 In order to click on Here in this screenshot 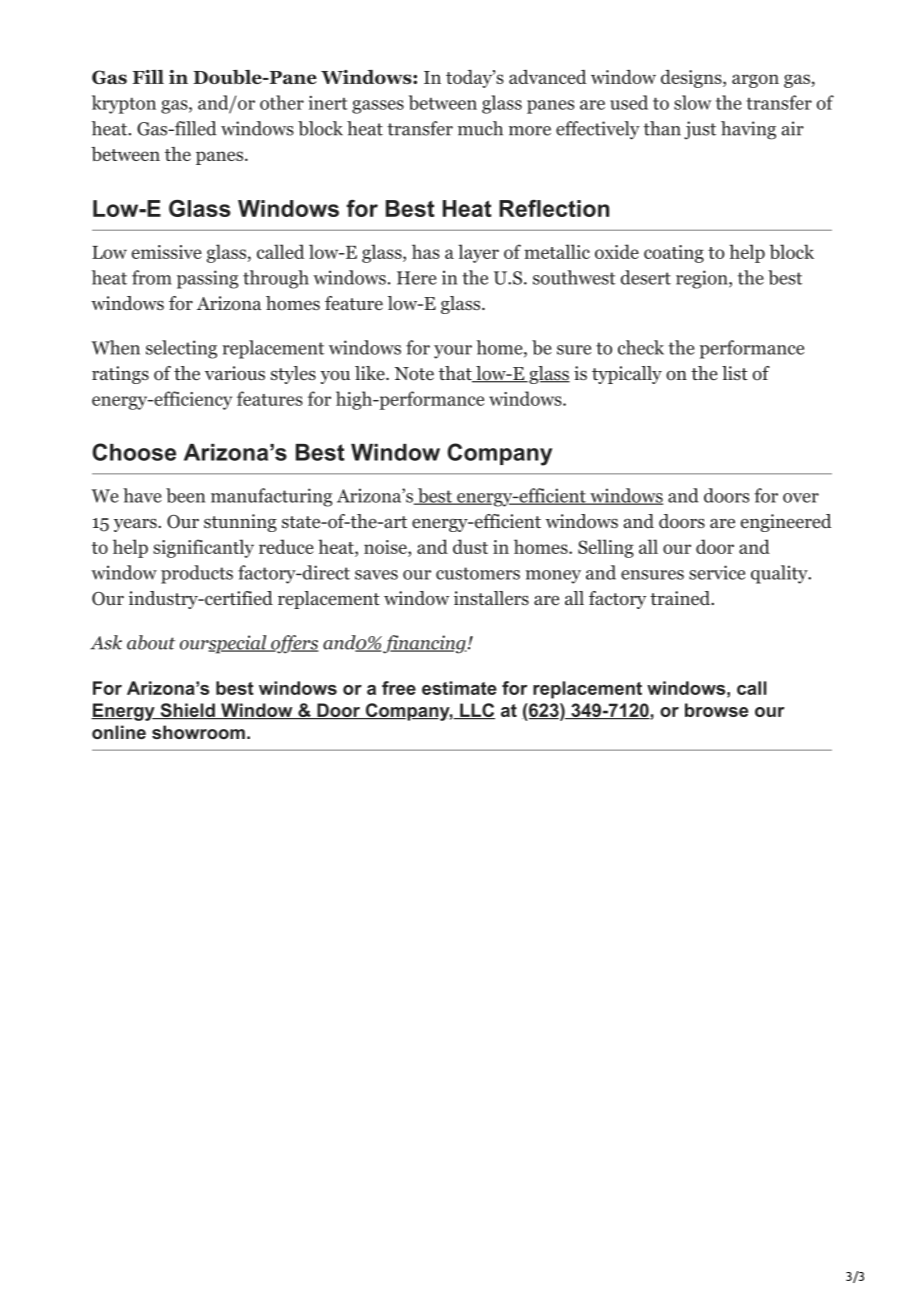, I will do `click(417, 278)`.
